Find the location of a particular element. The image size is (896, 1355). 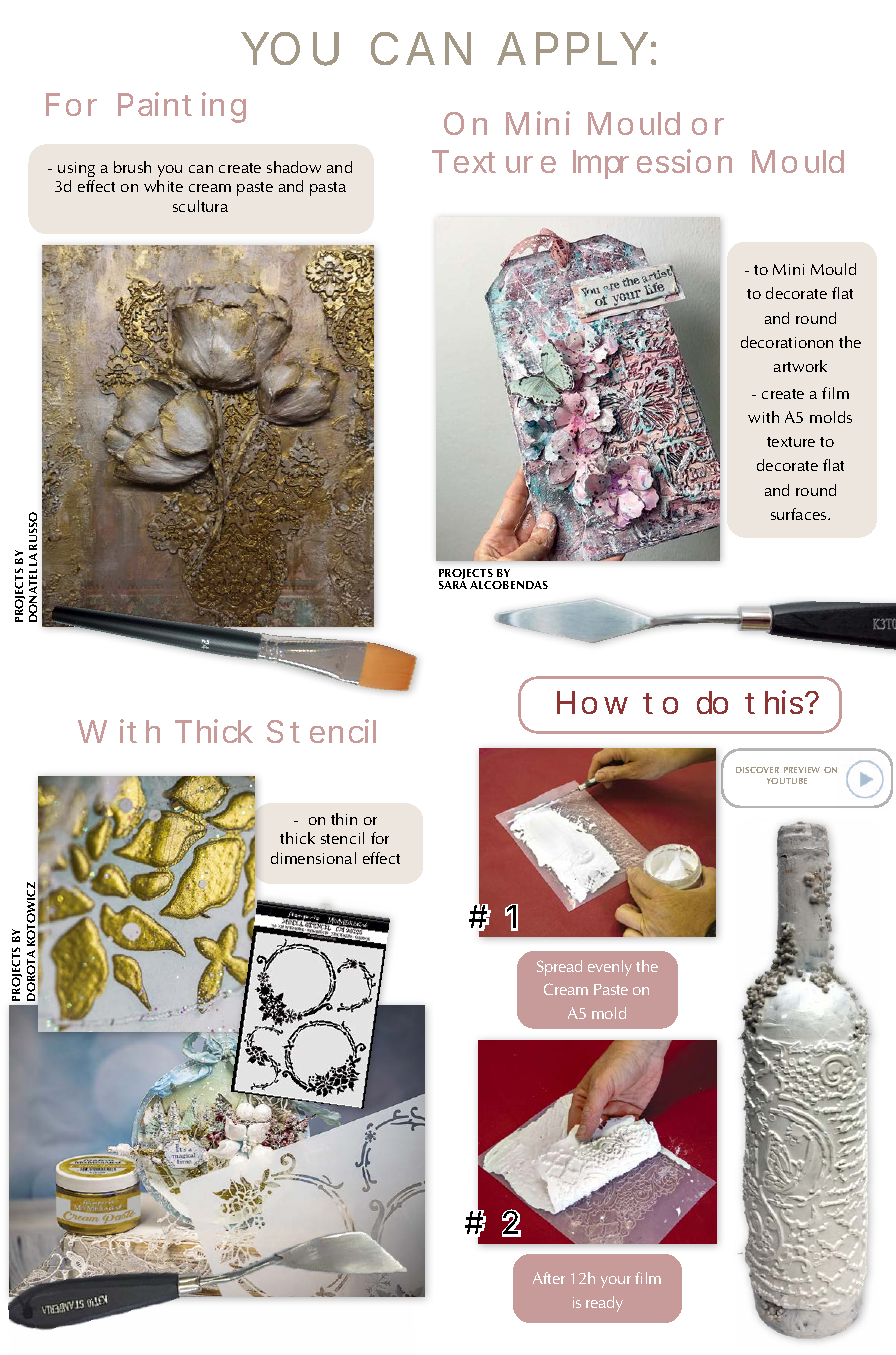

evenly is located at coordinates (610, 968).
